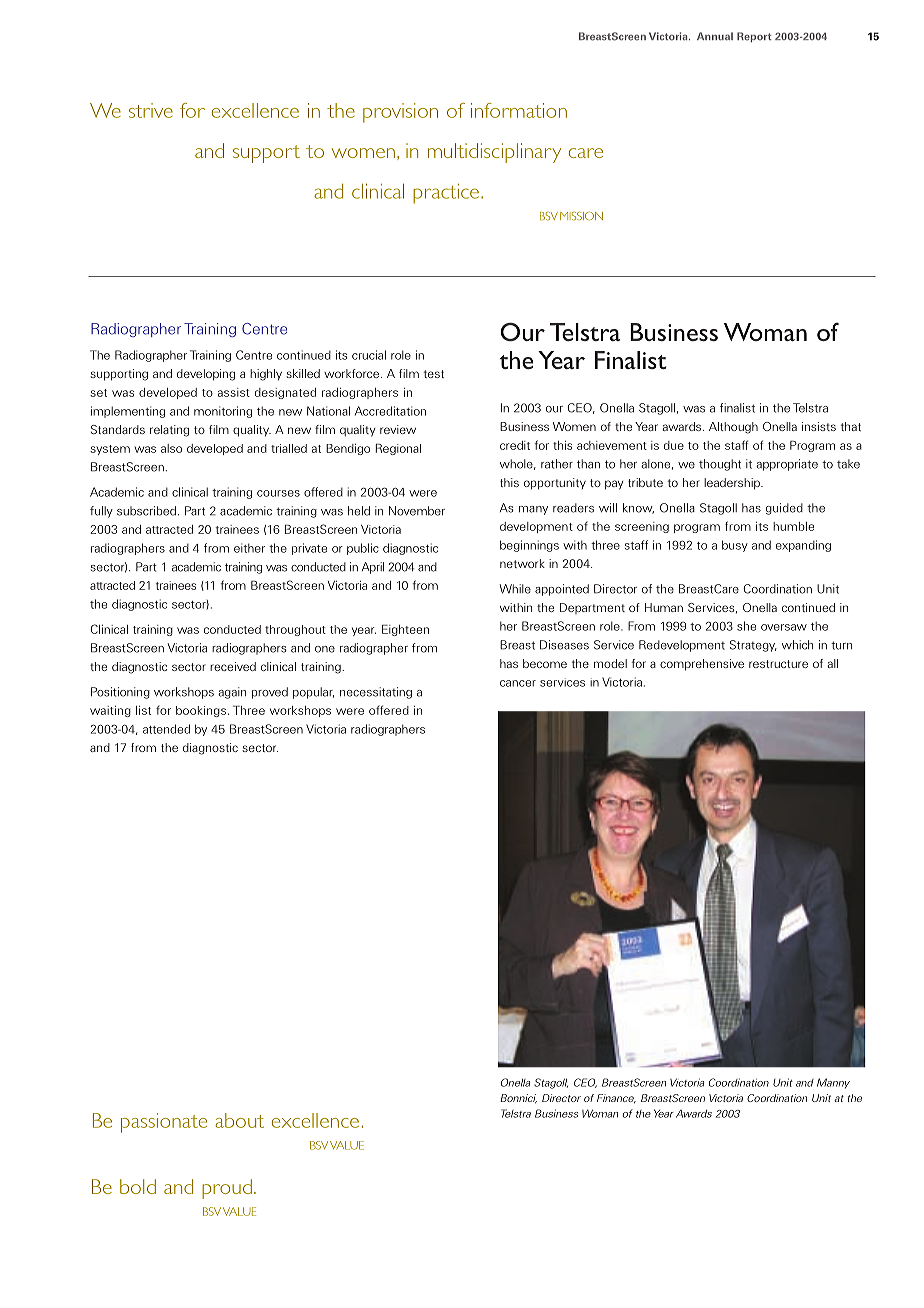 The height and width of the screenshot is (1308, 924). I want to click on information, so click(519, 110).
